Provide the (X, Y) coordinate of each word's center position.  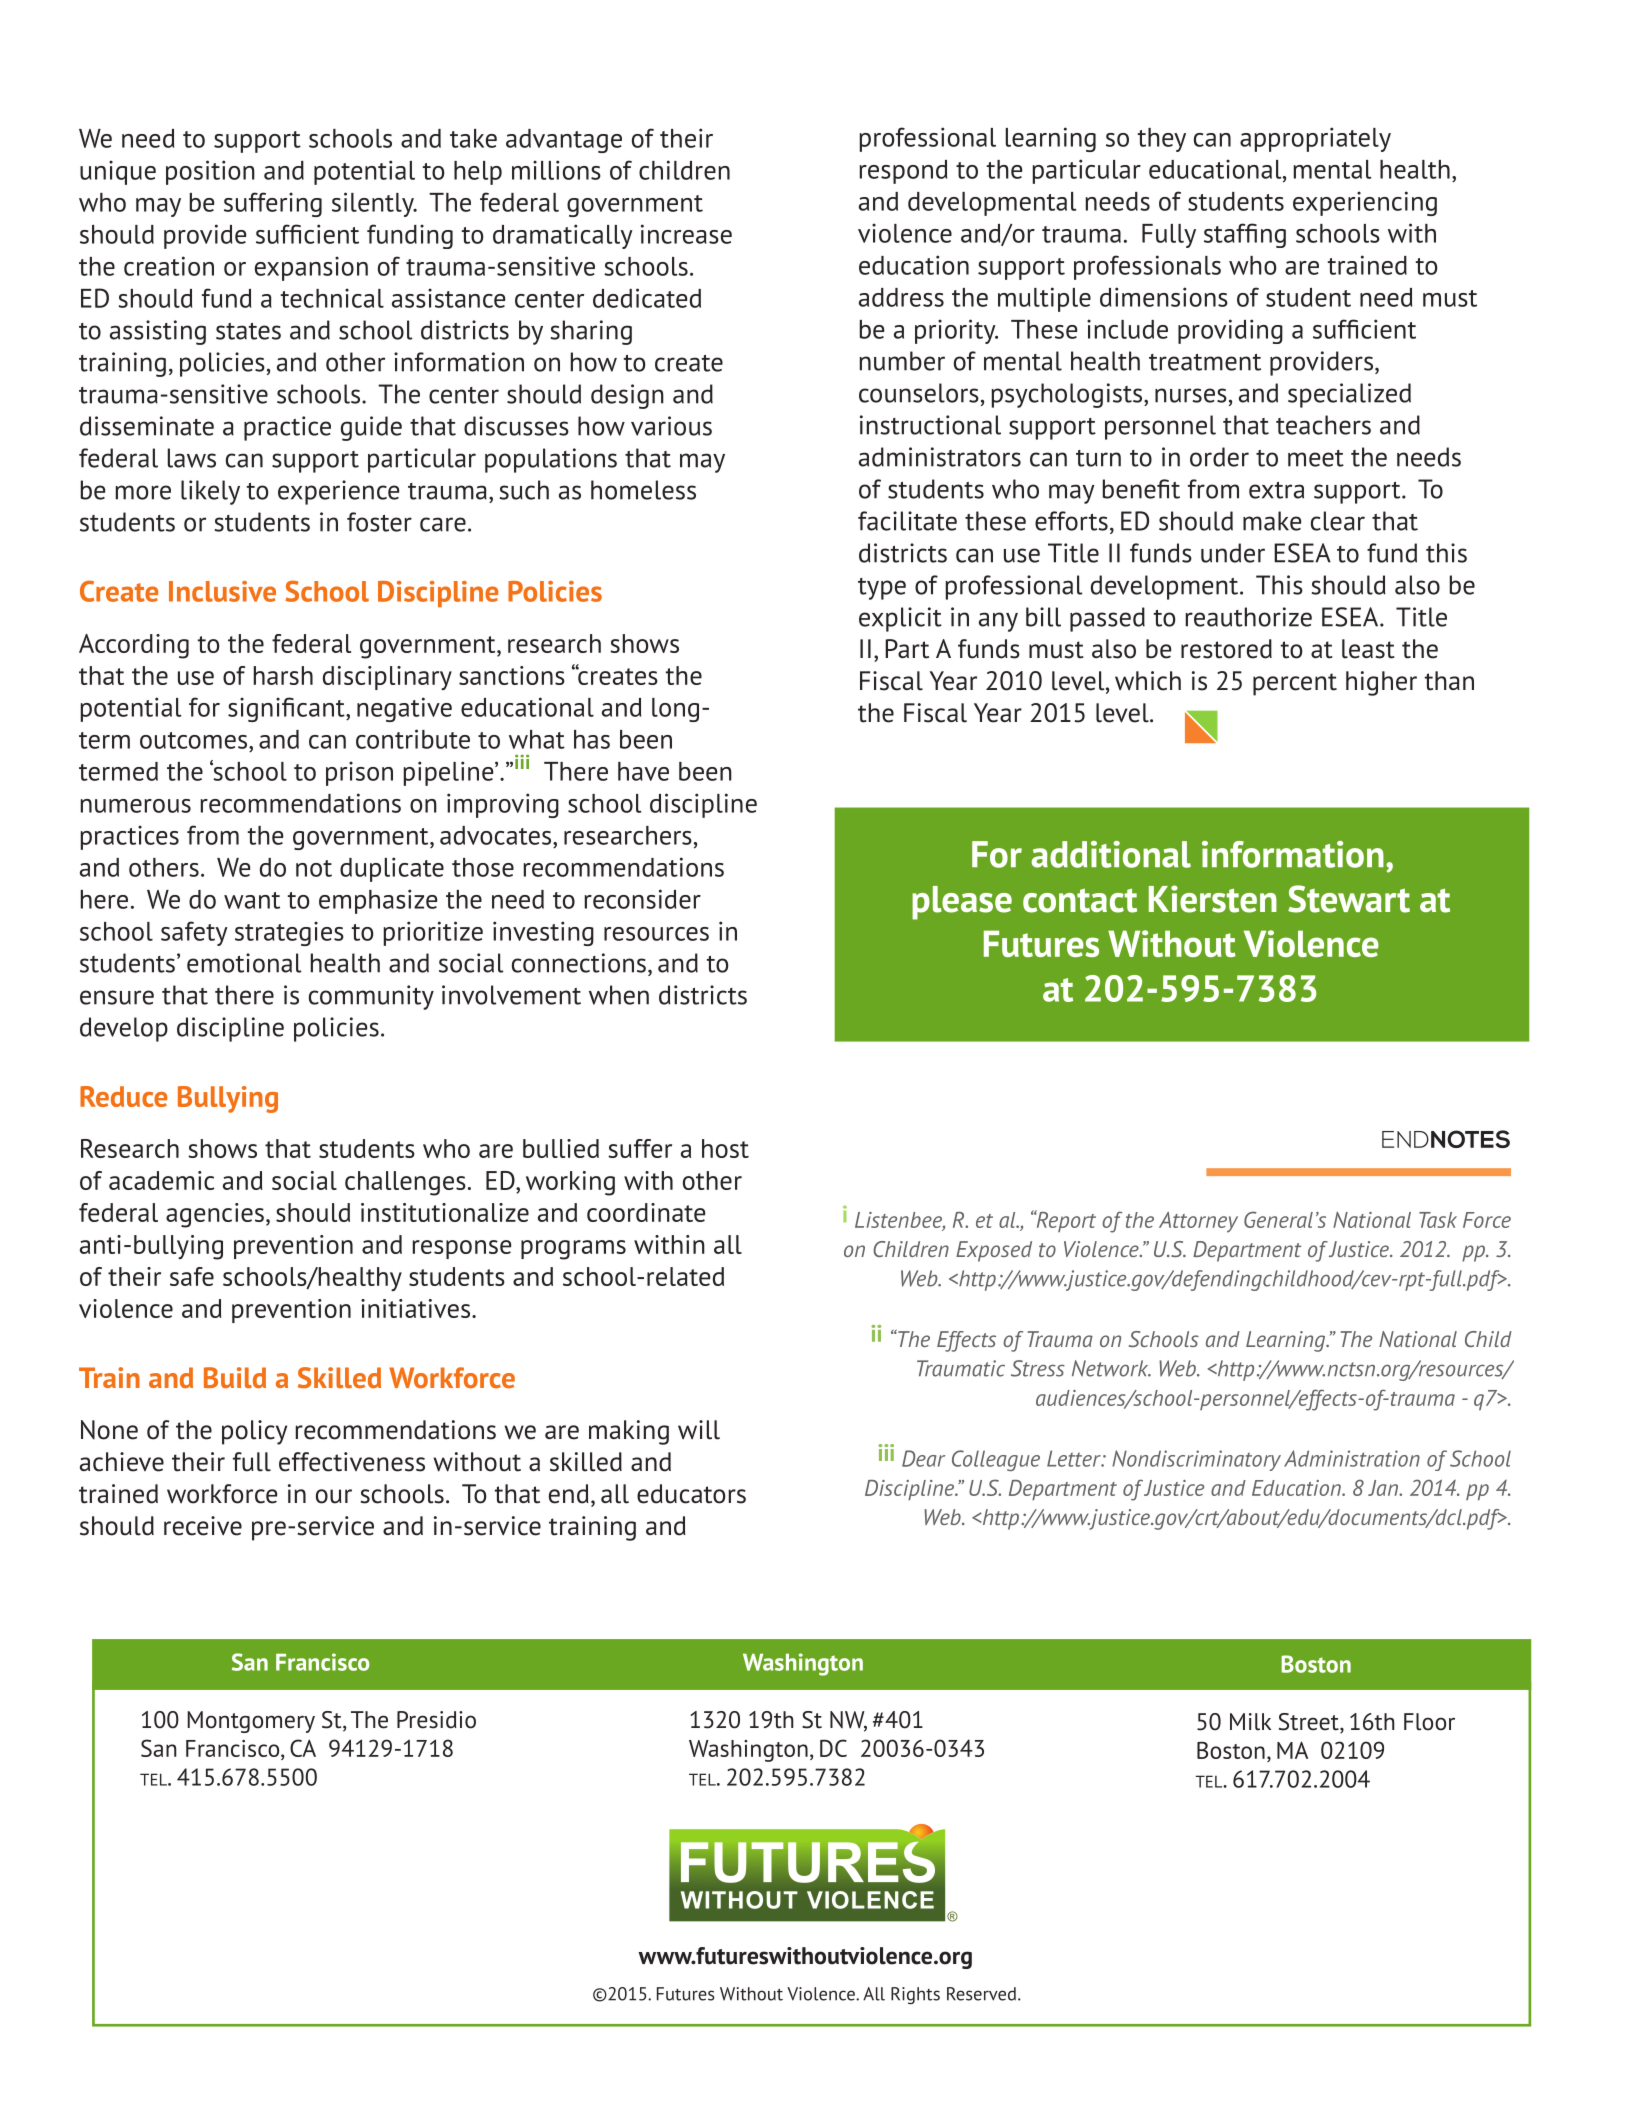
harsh (283, 675)
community (371, 997)
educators (691, 1494)
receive (203, 1526)
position (210, 172)
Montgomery (251, 1722)
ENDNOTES (1446, 1139)
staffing (1245, 235)
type (882, 589)
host (725, 1148)
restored (1226, 649)
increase (686, 234)
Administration (1352, 1458)
